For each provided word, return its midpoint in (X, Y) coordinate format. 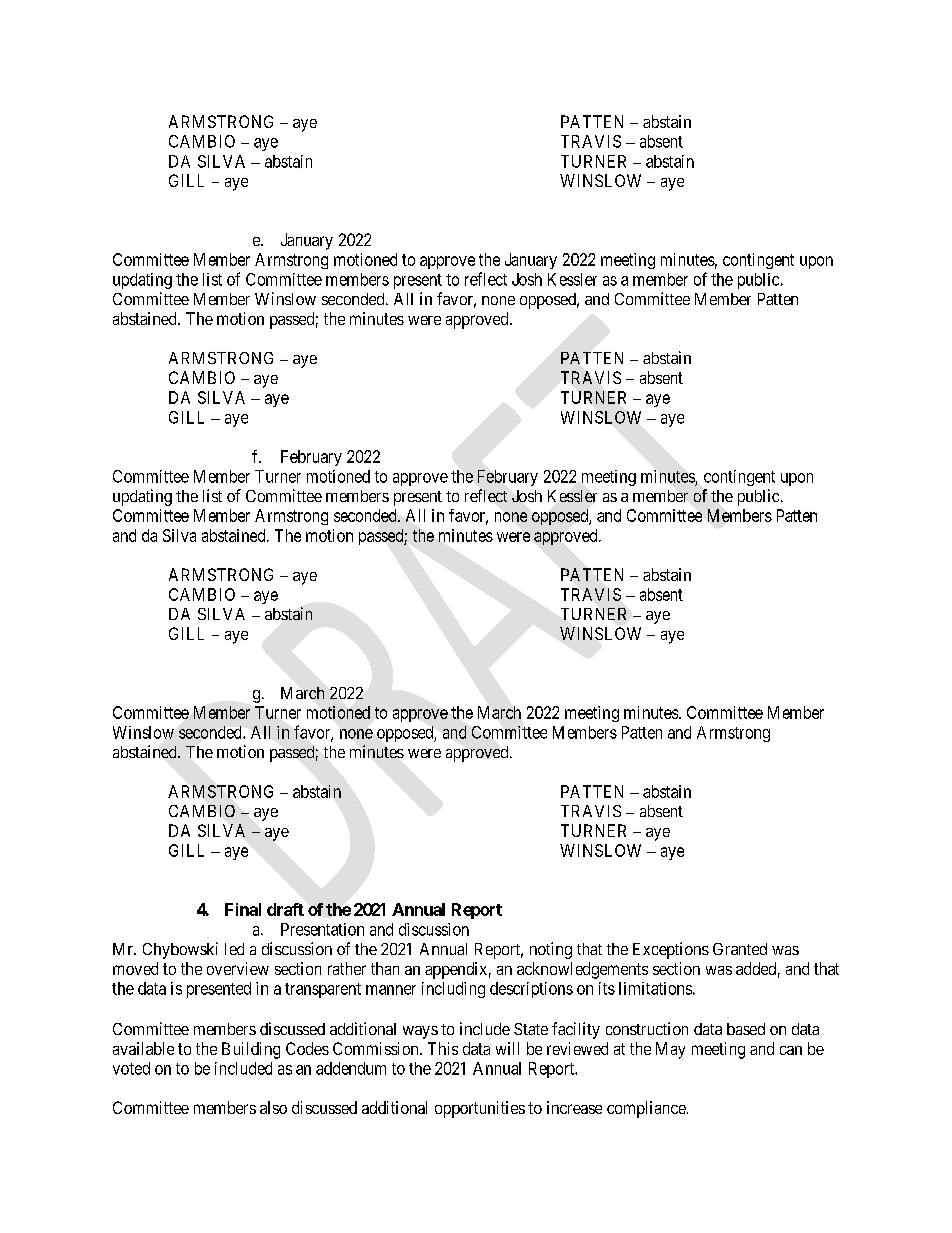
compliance (646, 1109)
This (443, 1048)
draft (285, 909)
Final (243, 909)
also (273, 1107)
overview (238, 968)
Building (251, 1050)
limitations (655, 988)
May (670, 1050)
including (453, 990)
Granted (740, 949)
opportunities (480, 1109)
